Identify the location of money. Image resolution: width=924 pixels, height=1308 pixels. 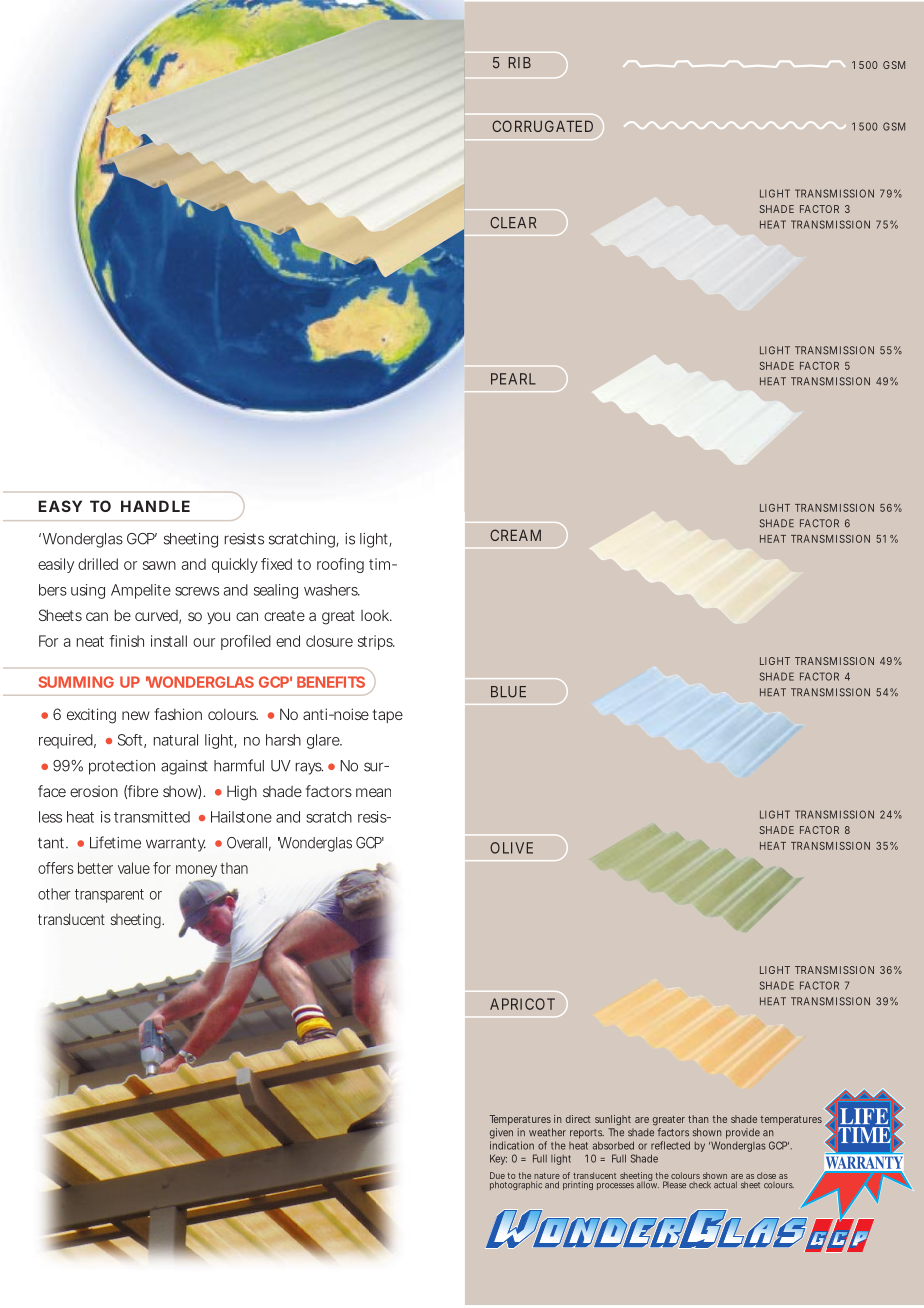
(196, 871).
